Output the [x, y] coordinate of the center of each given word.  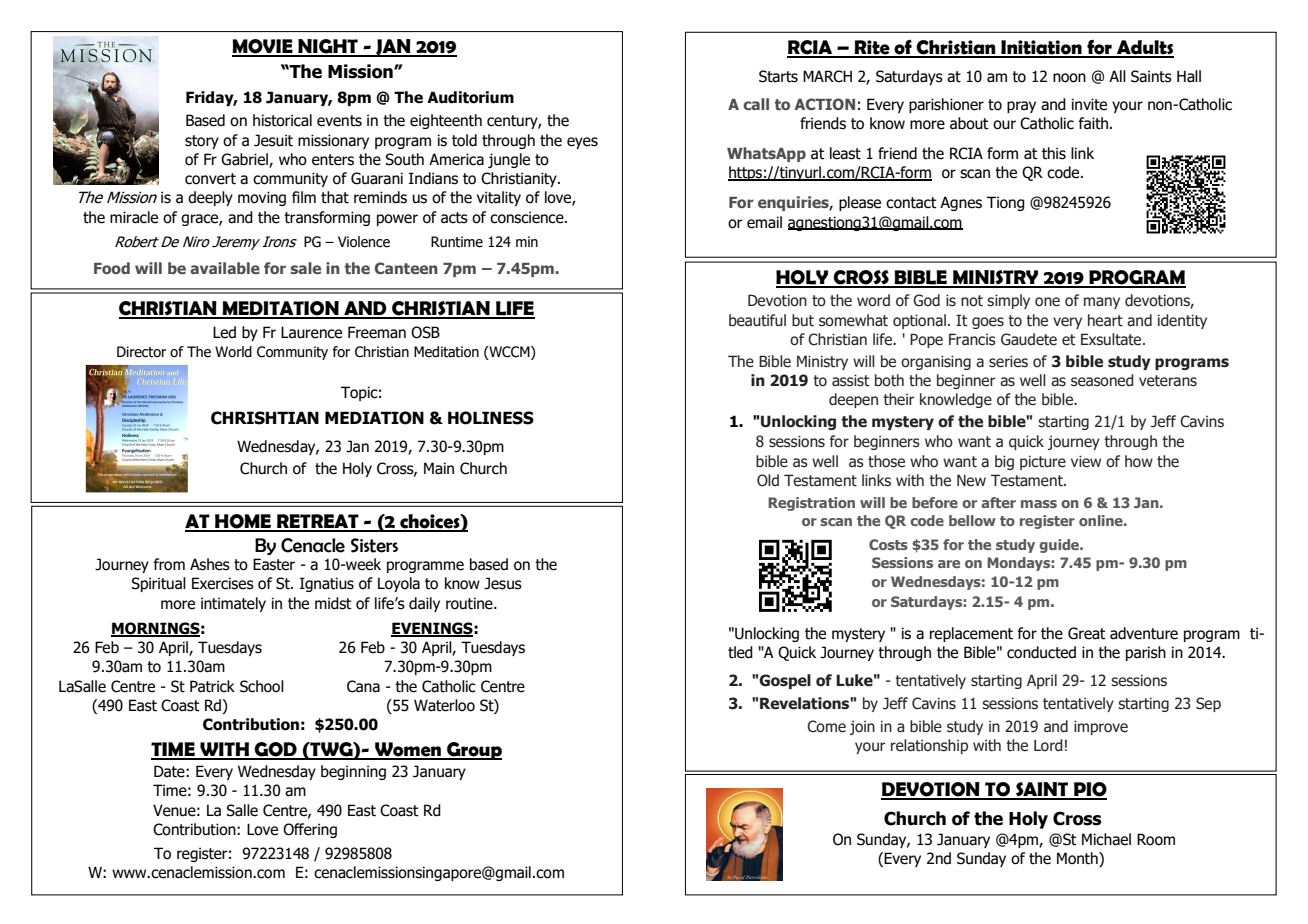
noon [1069, 78]
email [764, 222]
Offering [310, 830]
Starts [778, 76]
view [1086, 461]
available [225, 268]
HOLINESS [491, 418]
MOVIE [263, 47]
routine [470, 603]
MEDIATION [374, 418]
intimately [233, 604]
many [1102, 303]
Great [1087, 633]
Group [473, 751]
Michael [1106, 839]
